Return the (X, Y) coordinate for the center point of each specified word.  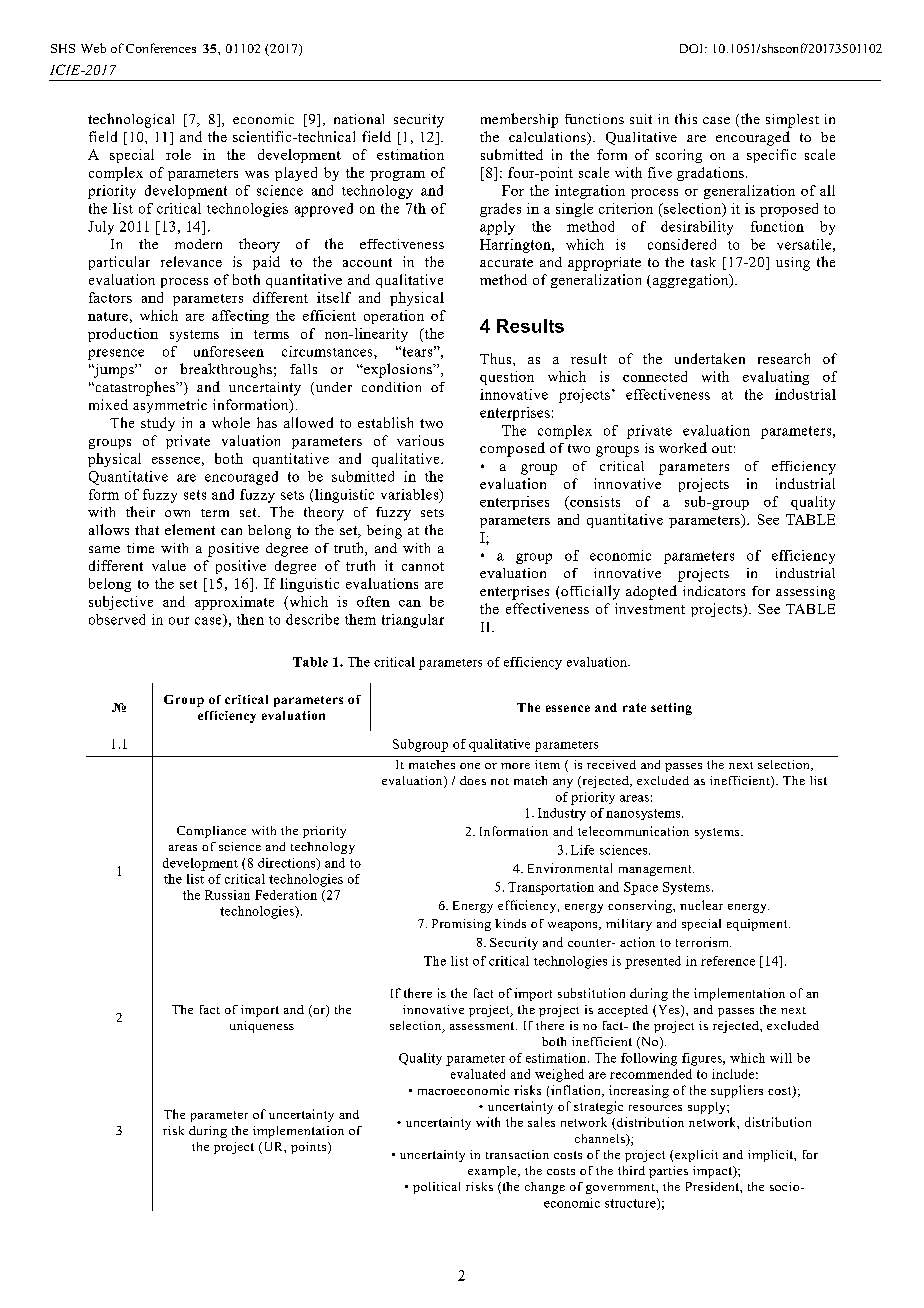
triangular (413, 621)
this (686, 118)
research (784, 358)
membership (519, 120)
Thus (497, 358)
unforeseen (229, 351)
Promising (461, 925)
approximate (234, 603)
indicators (714, 591)
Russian (227, 895)
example (493, 1172)
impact (714, 1172)
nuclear (701, 905)
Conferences (161, 48)
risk (173, 1130)
